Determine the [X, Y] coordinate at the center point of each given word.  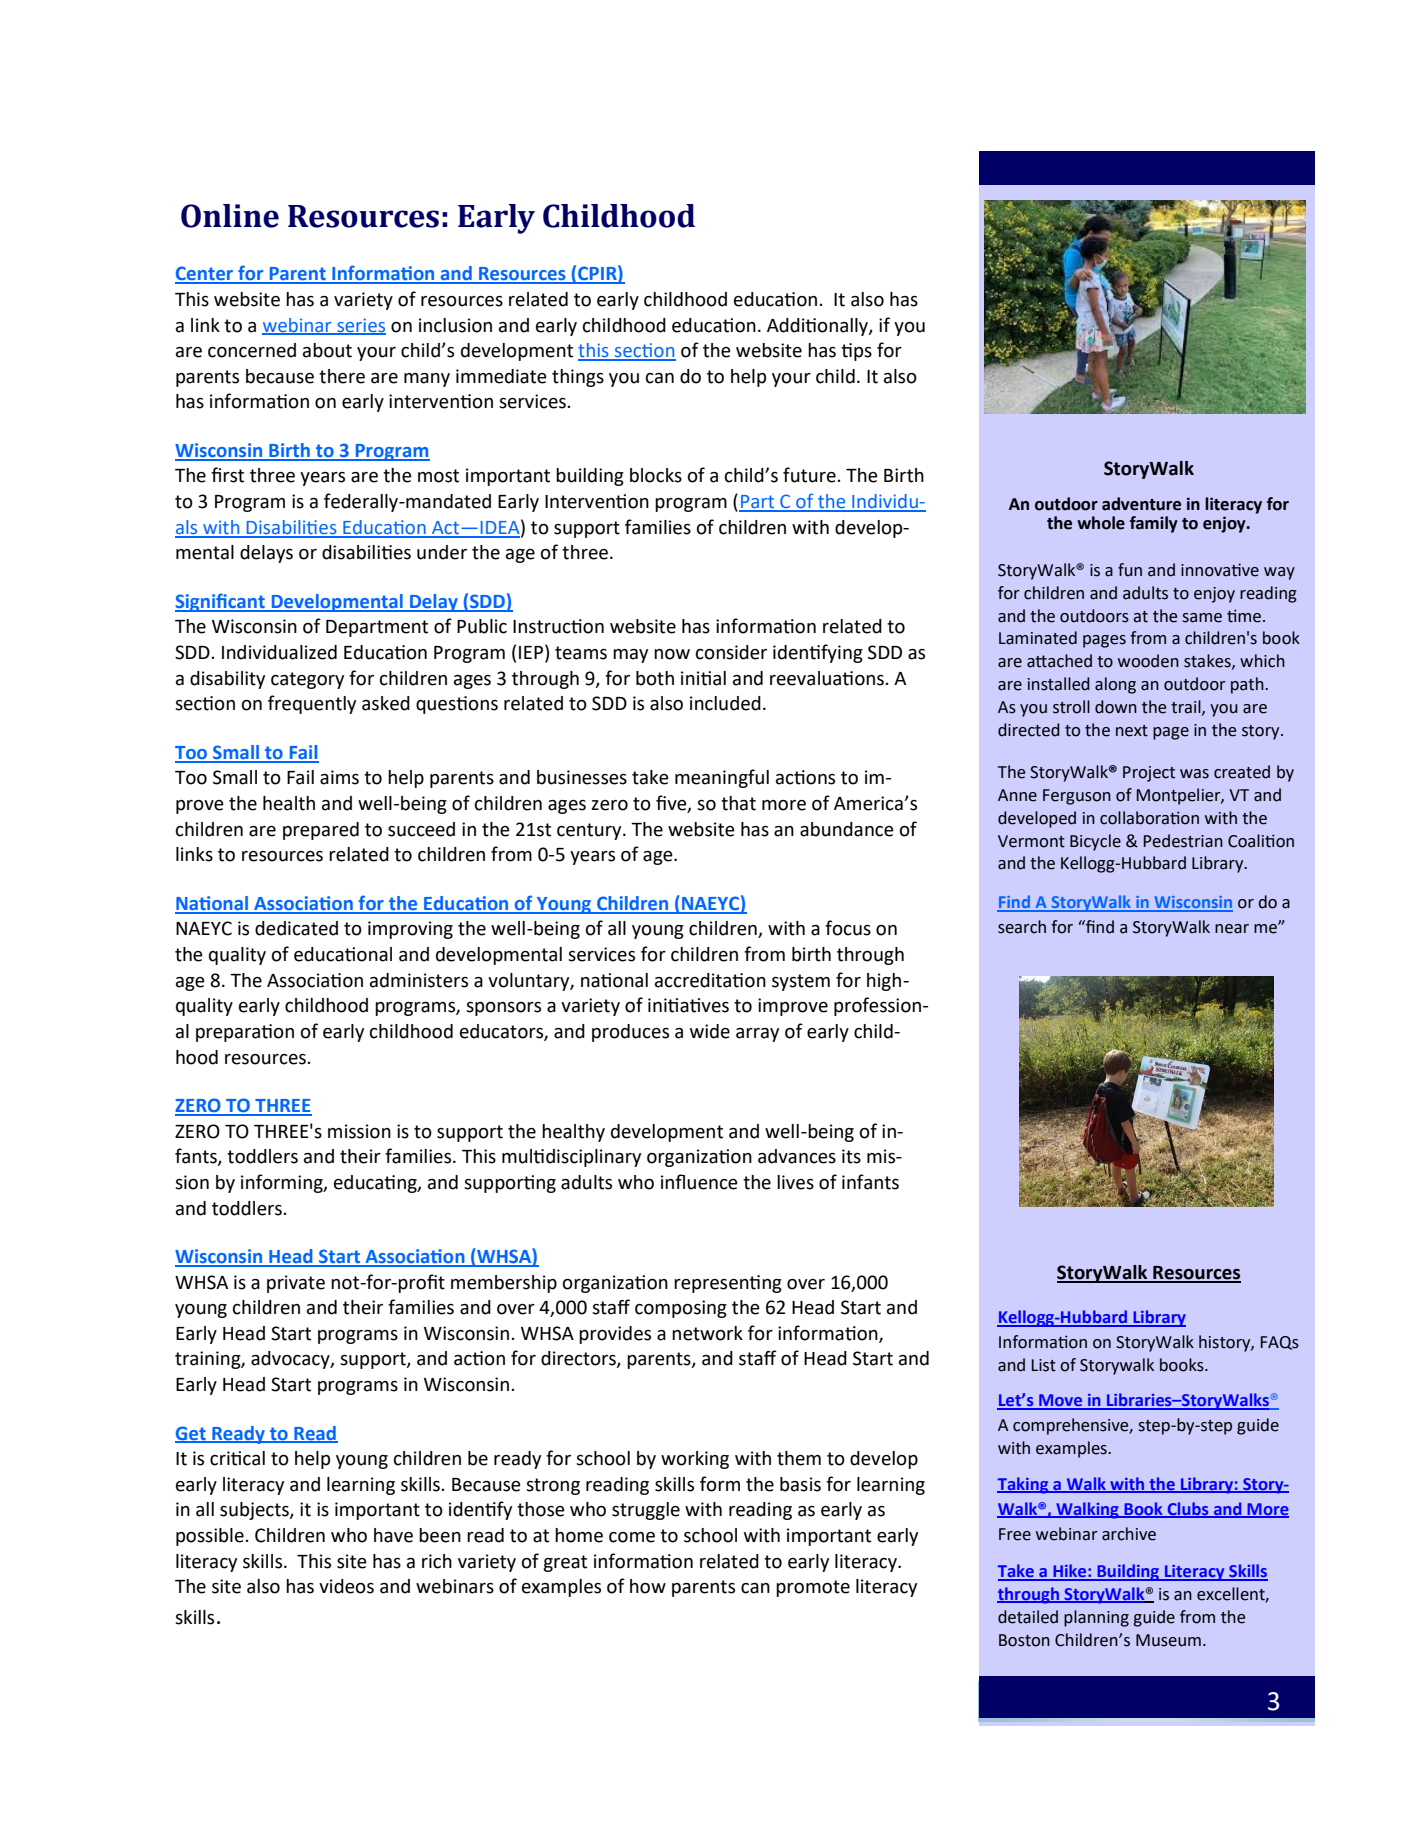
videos [346, 1586]
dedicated [296, 928]
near [1232, 929]
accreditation [710, 980]
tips [856, 352]
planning [1096, 1618]
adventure [1141, 504]
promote [813, 1588]
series [360, 326]
